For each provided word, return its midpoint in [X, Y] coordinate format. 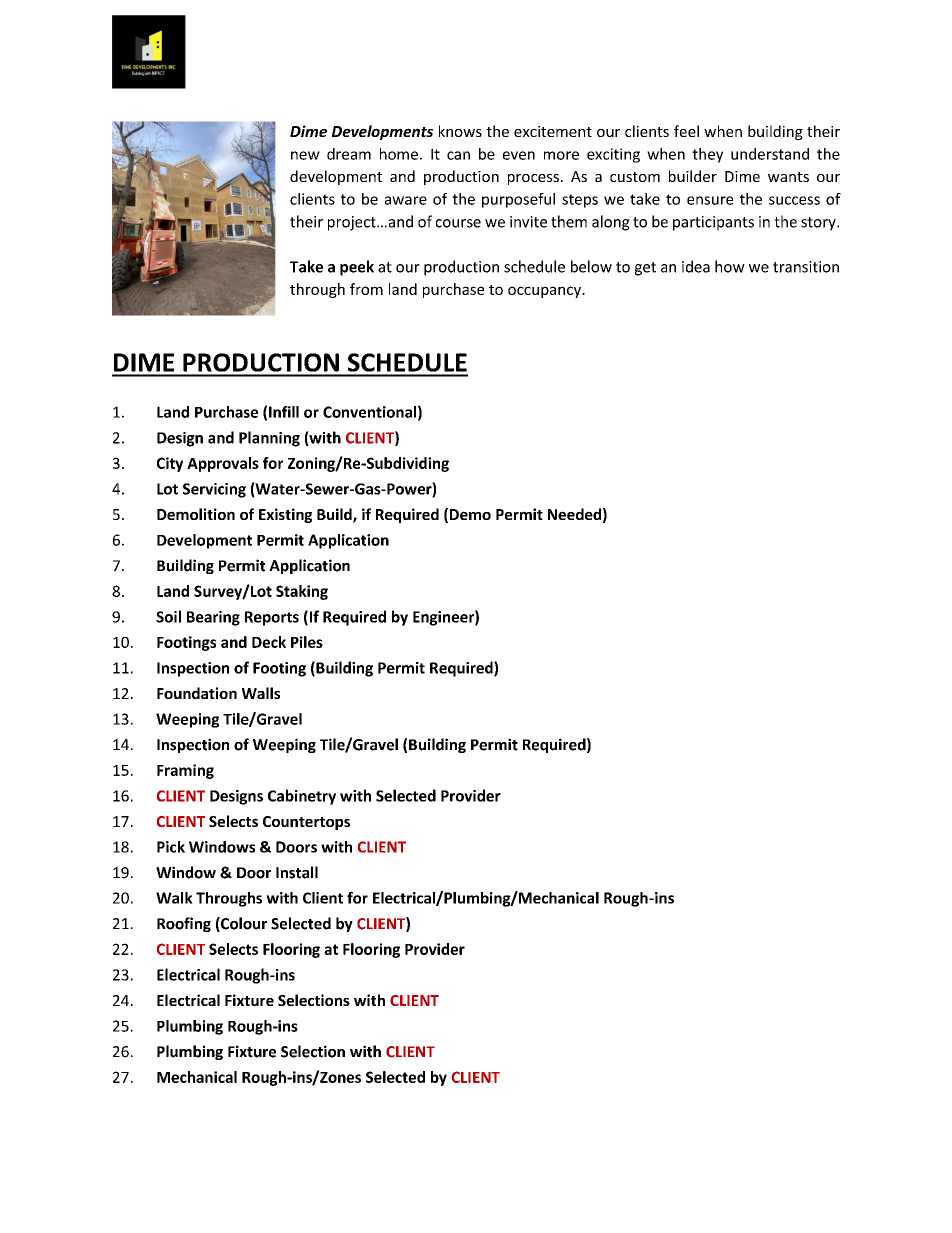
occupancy [545, 292]
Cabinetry [302, 797]
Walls [261, 693]
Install [297, 872]
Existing [285, 515]
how [730, 266]
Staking [302, 592]
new [305, 155]
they [707, 155]
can [458, 155]
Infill [284, 412]
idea [696, 266]
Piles [307, 642]
